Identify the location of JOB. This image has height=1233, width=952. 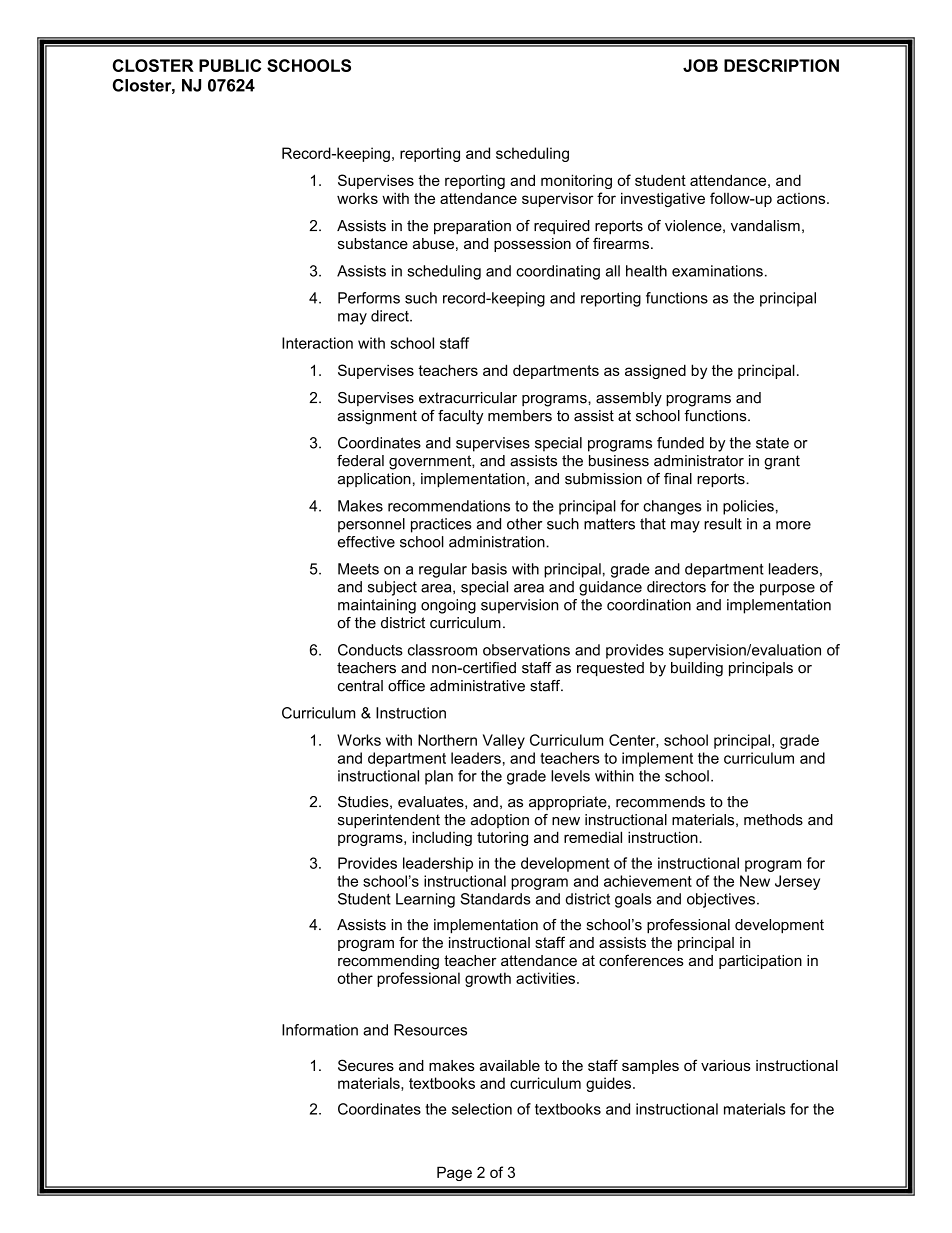
(700, 65).
